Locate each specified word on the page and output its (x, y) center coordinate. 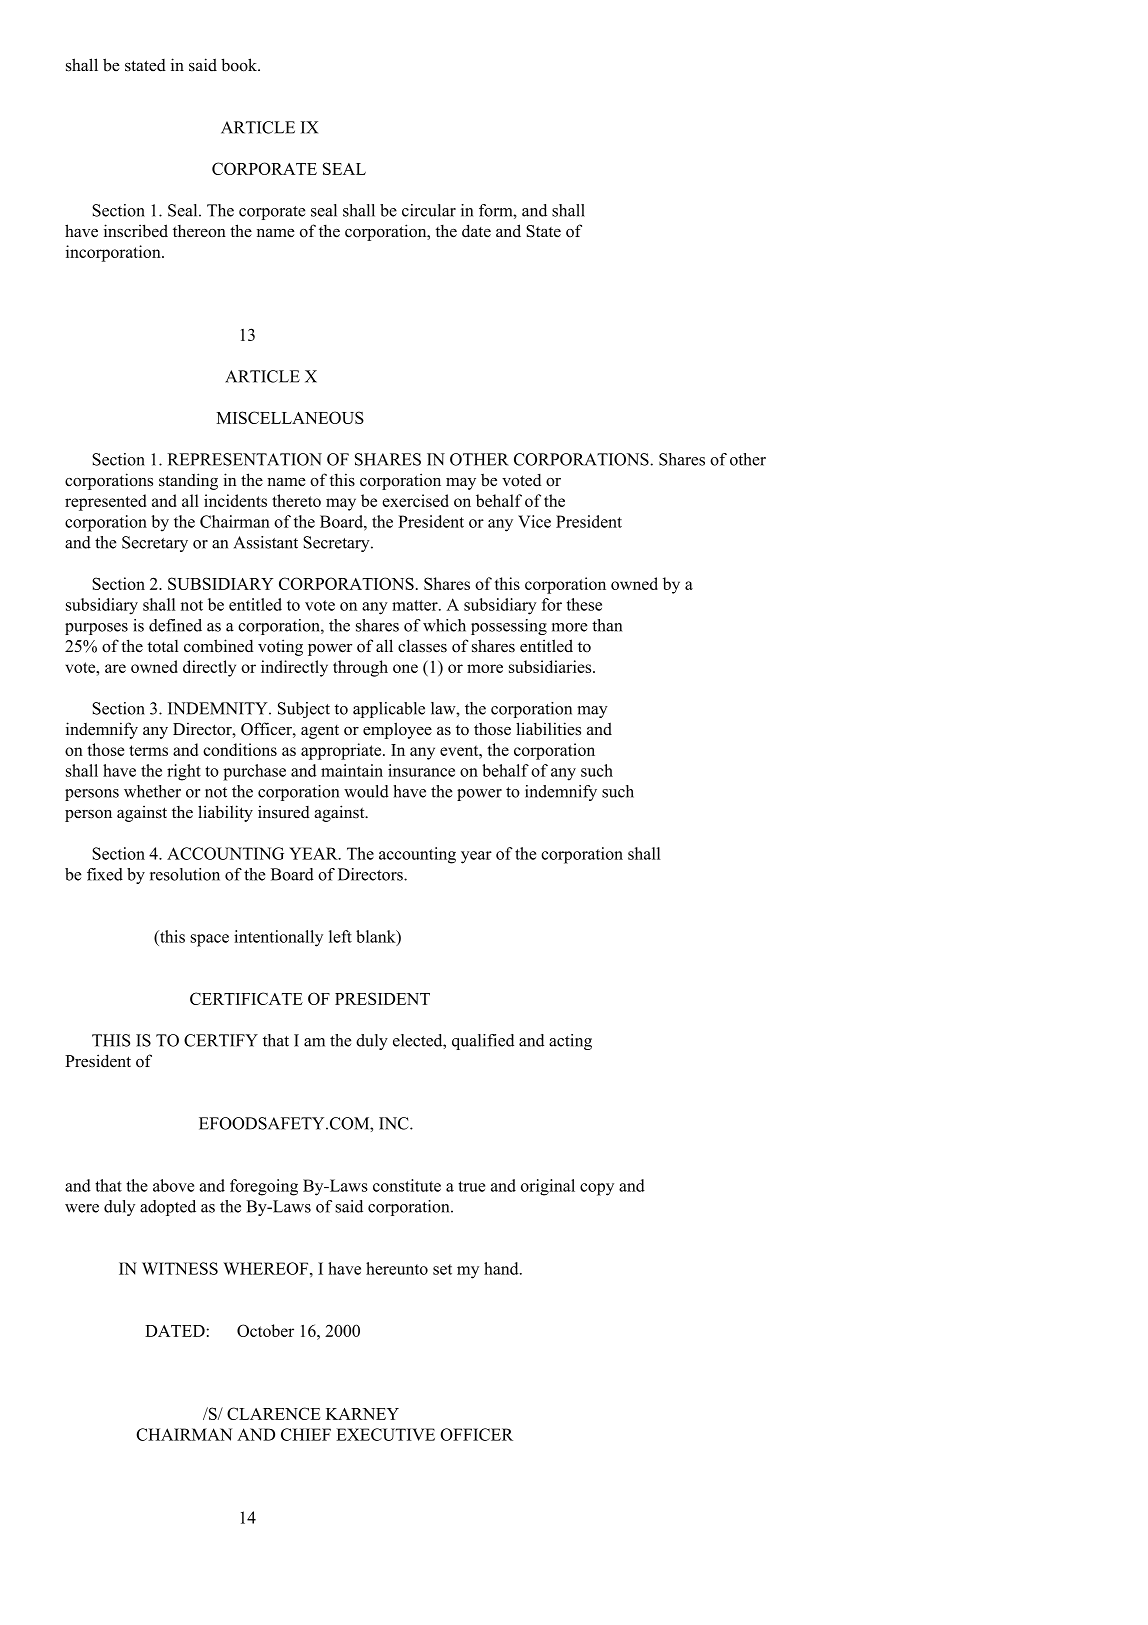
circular (429, 210)
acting (570, 1042)
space (209, 940)
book (240, 65)
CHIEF (306, 1434)
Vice (534, 521)
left (340, 936)
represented (105, 502)
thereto (296, 500)
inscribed (136, 231)
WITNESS (180, 1268)
